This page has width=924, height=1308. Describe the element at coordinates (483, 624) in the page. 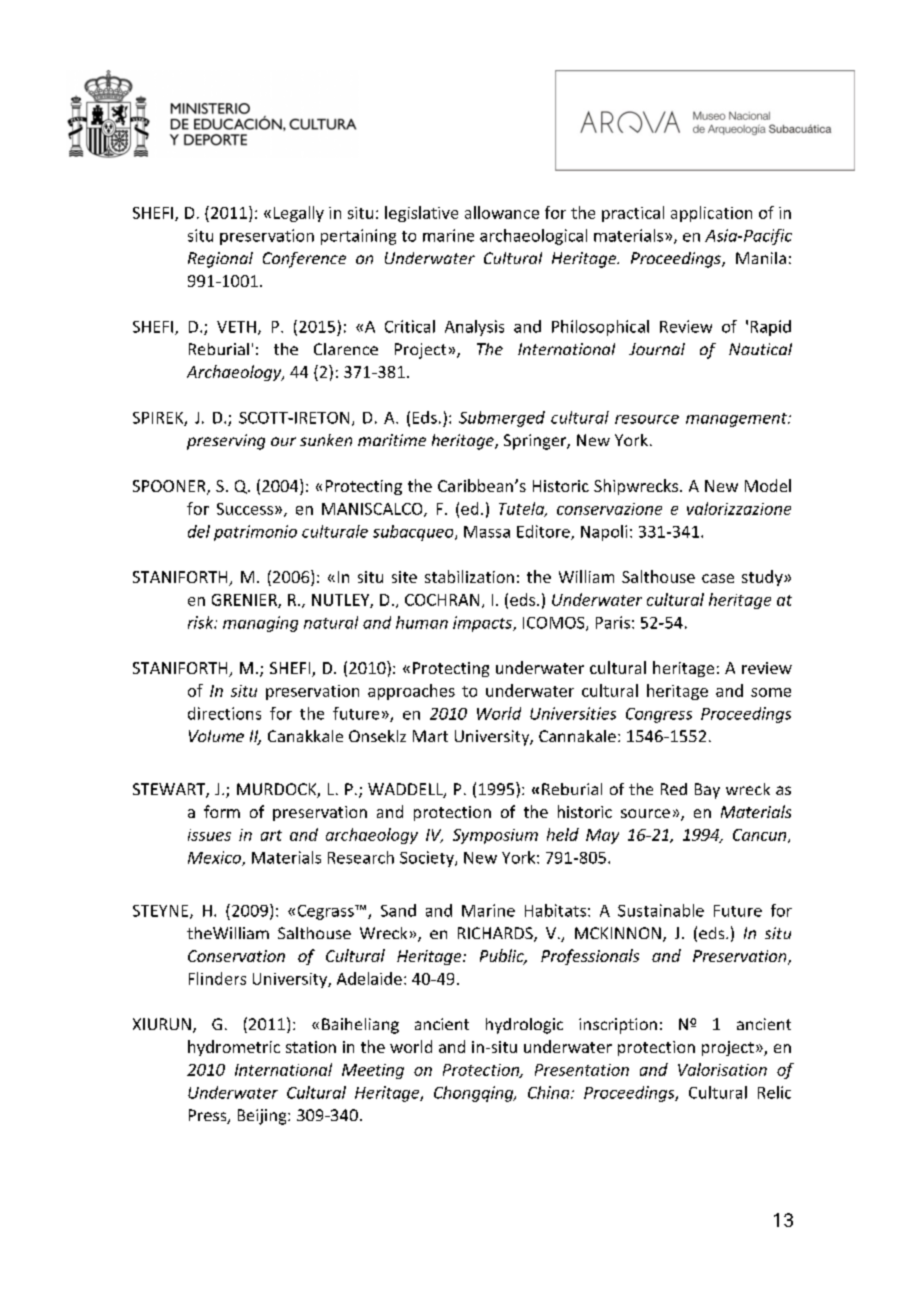

I see `impacts` at that location.
